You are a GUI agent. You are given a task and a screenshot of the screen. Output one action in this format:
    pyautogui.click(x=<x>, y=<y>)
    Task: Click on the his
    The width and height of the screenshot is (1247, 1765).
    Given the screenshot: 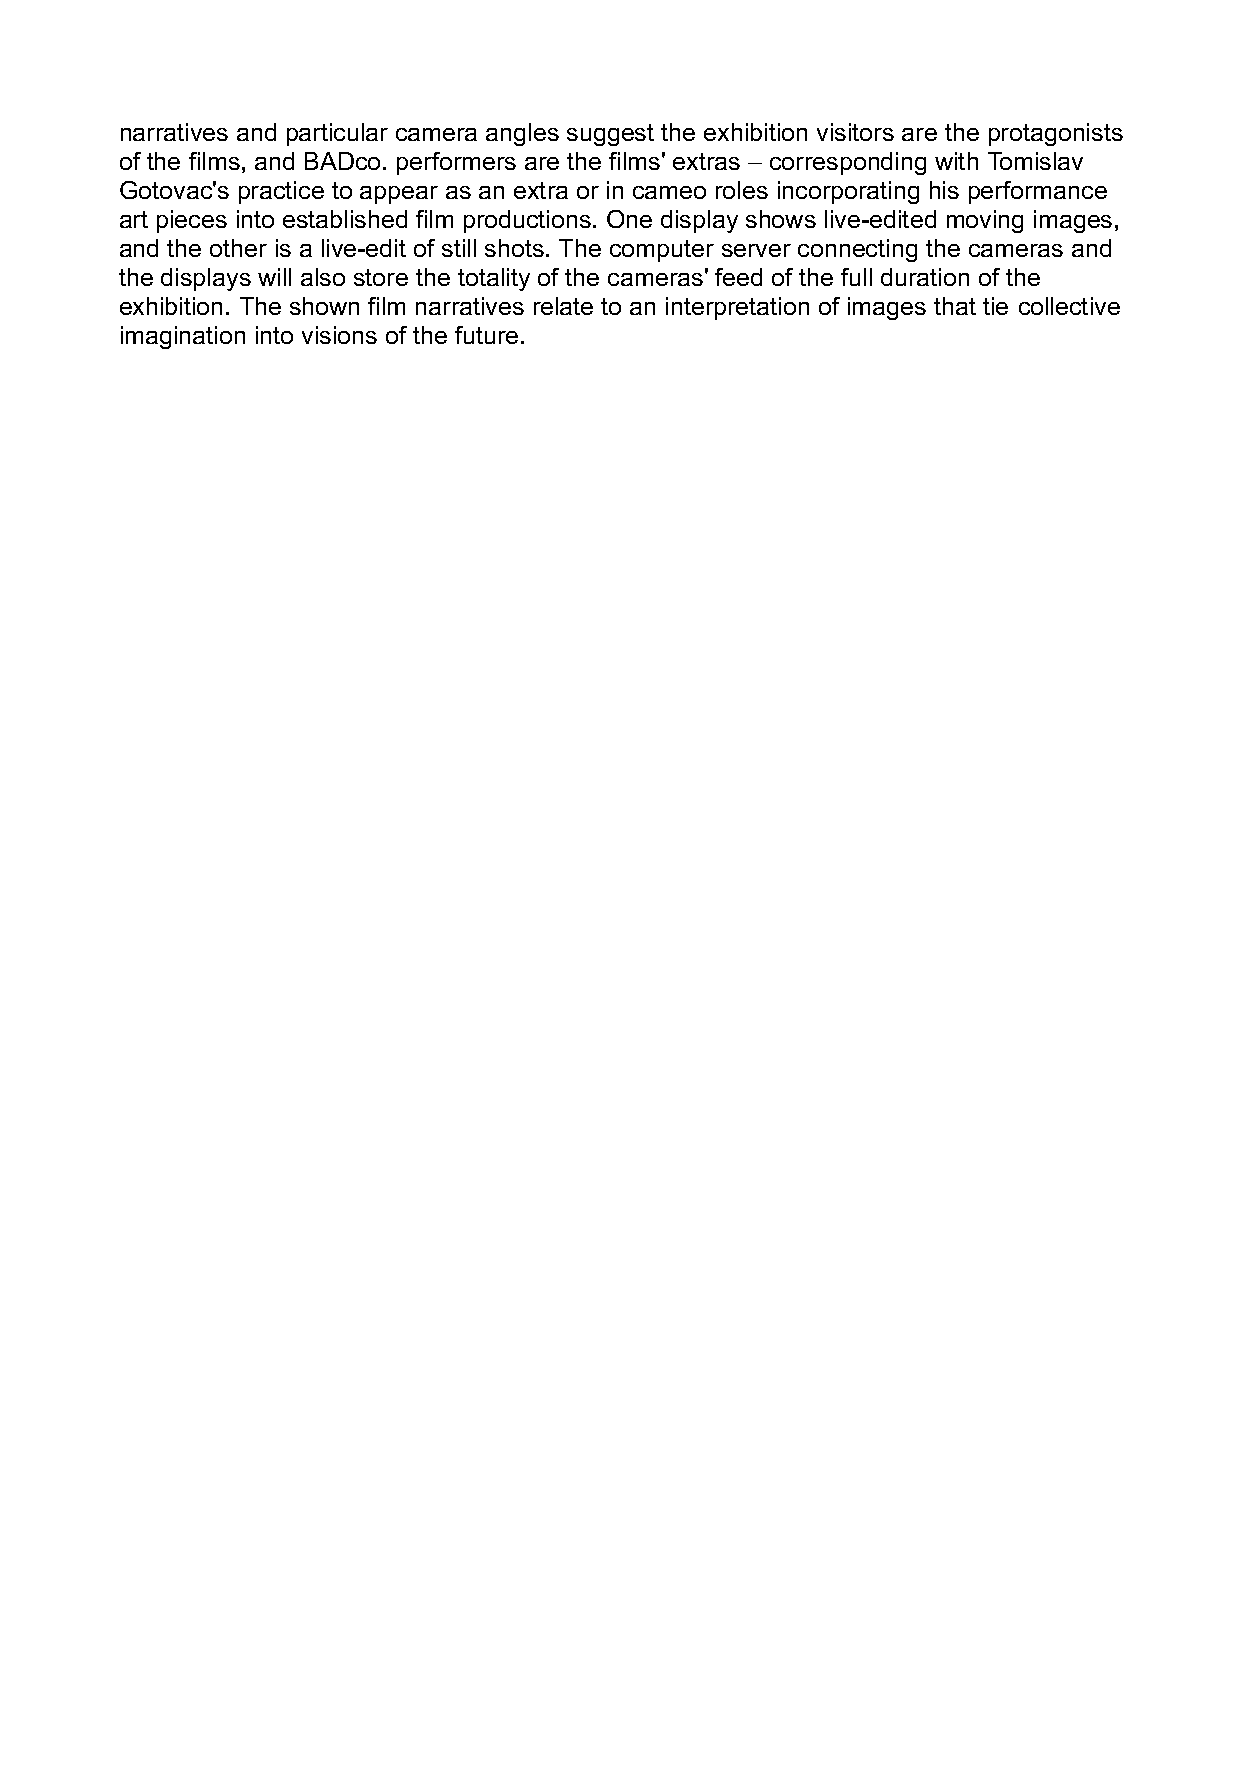 What is the action you would take?
    pyautogui.click(x=944, y=190)
